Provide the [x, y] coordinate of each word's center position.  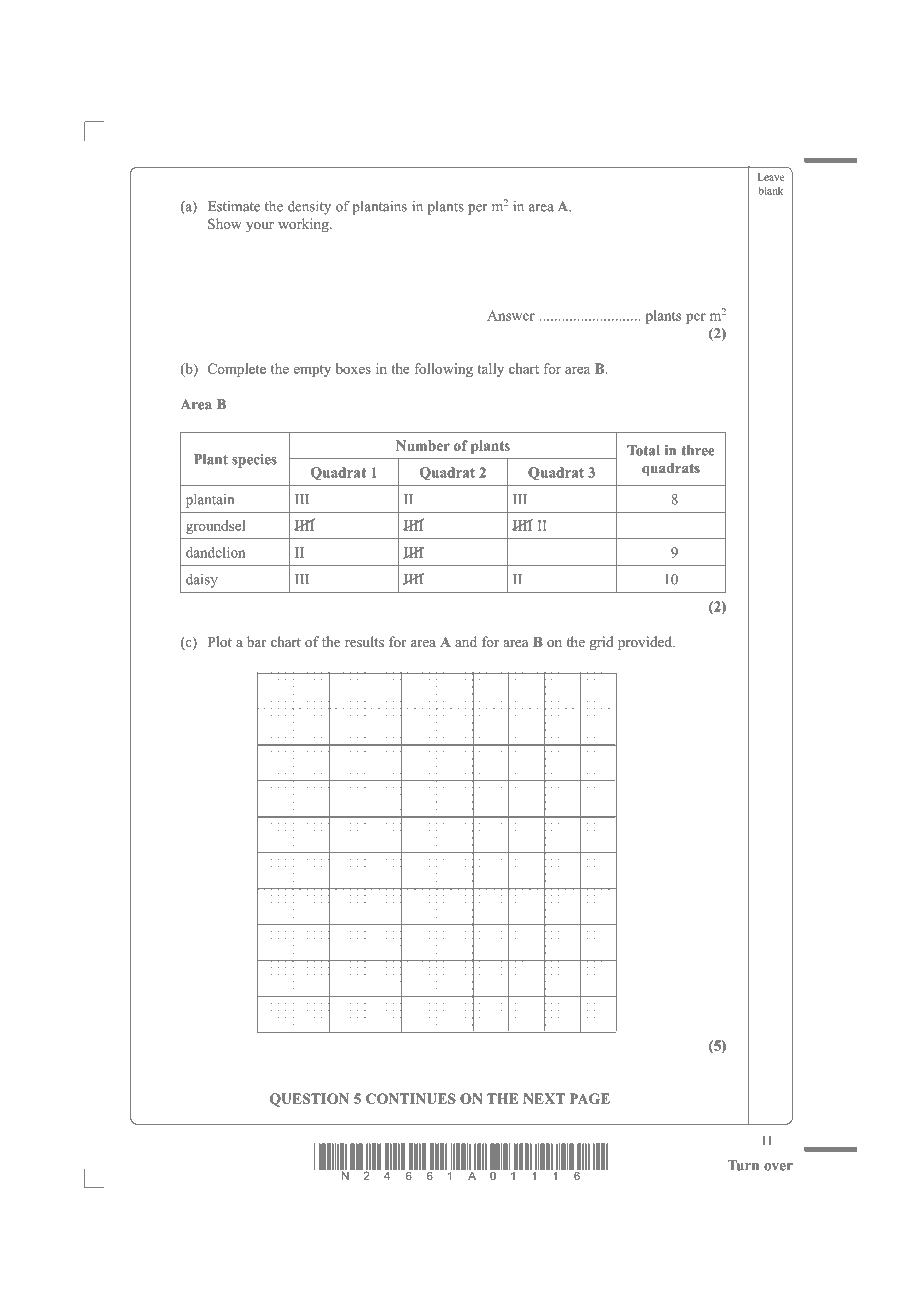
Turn [743, 1165]
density [309, 207]
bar [257, 641]
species [254, 461]
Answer [511, 315]
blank [770, 191]
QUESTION [309, 1100]
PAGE [590, 1098]
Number [423, 445]
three [698, 450]
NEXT [544, 1098]
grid [602, 643]
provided [646, 643]
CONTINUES [411, 1098]
